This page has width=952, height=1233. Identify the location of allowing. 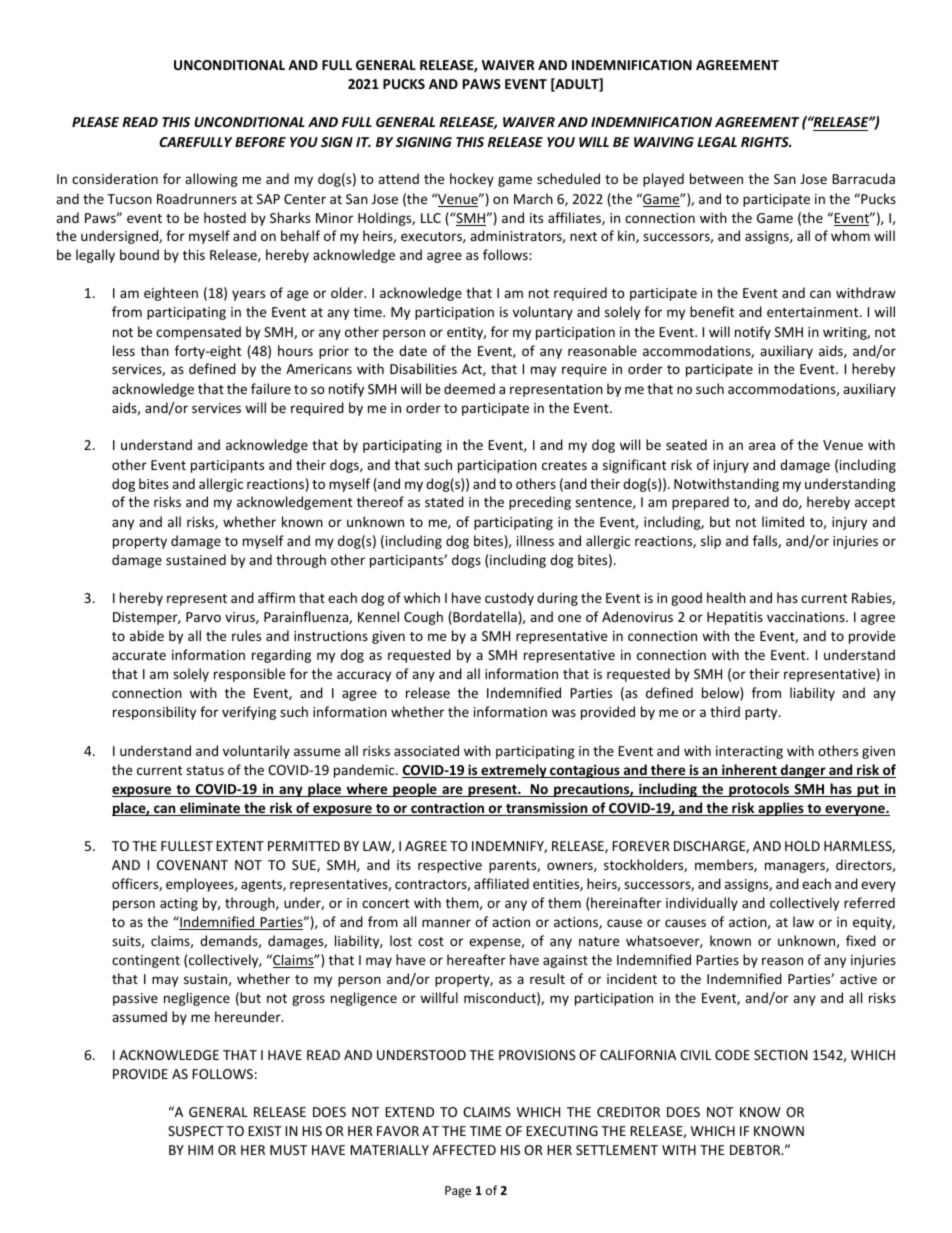
(211, 180).
